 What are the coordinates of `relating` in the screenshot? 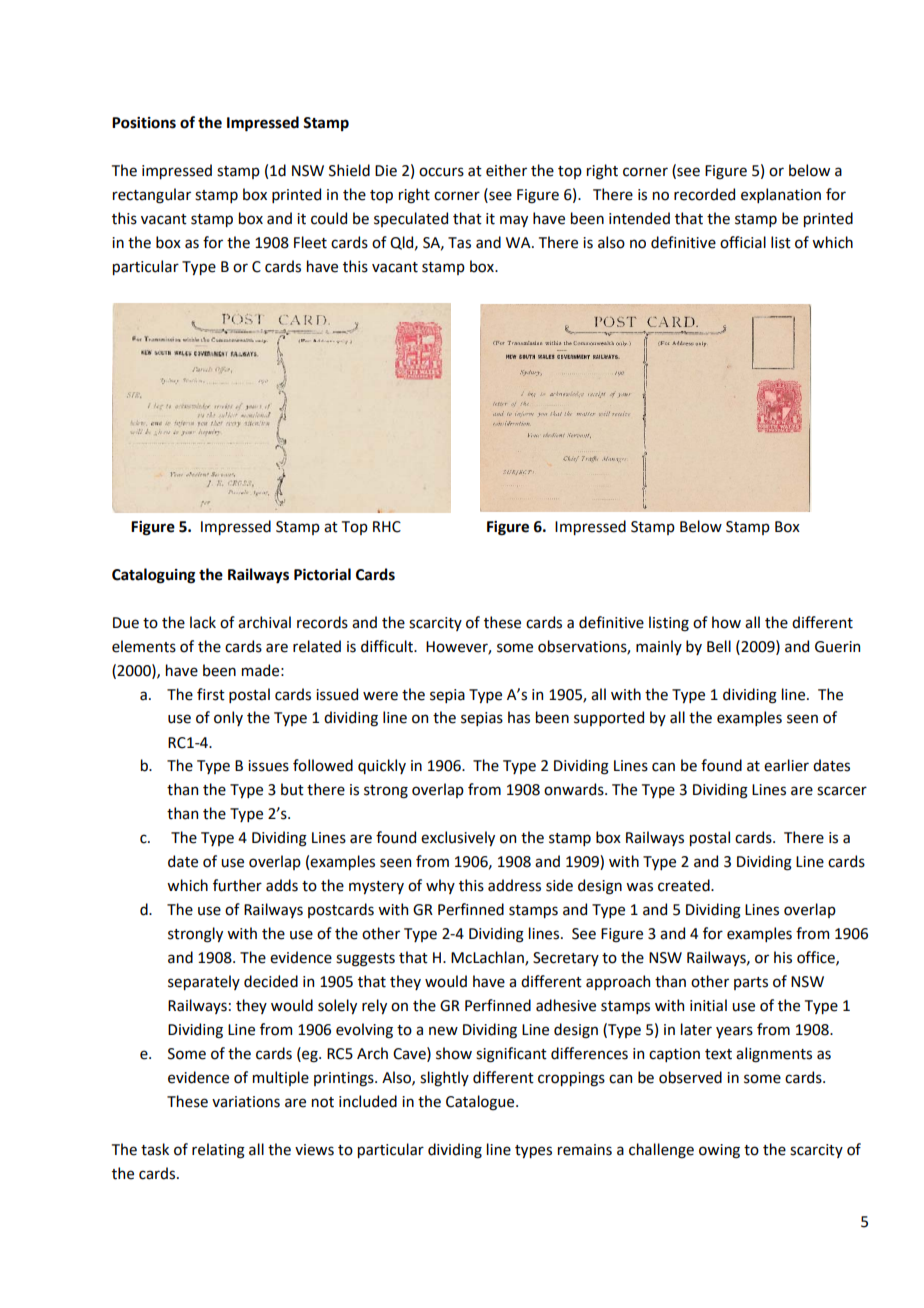 It's located at (218, 1151).
